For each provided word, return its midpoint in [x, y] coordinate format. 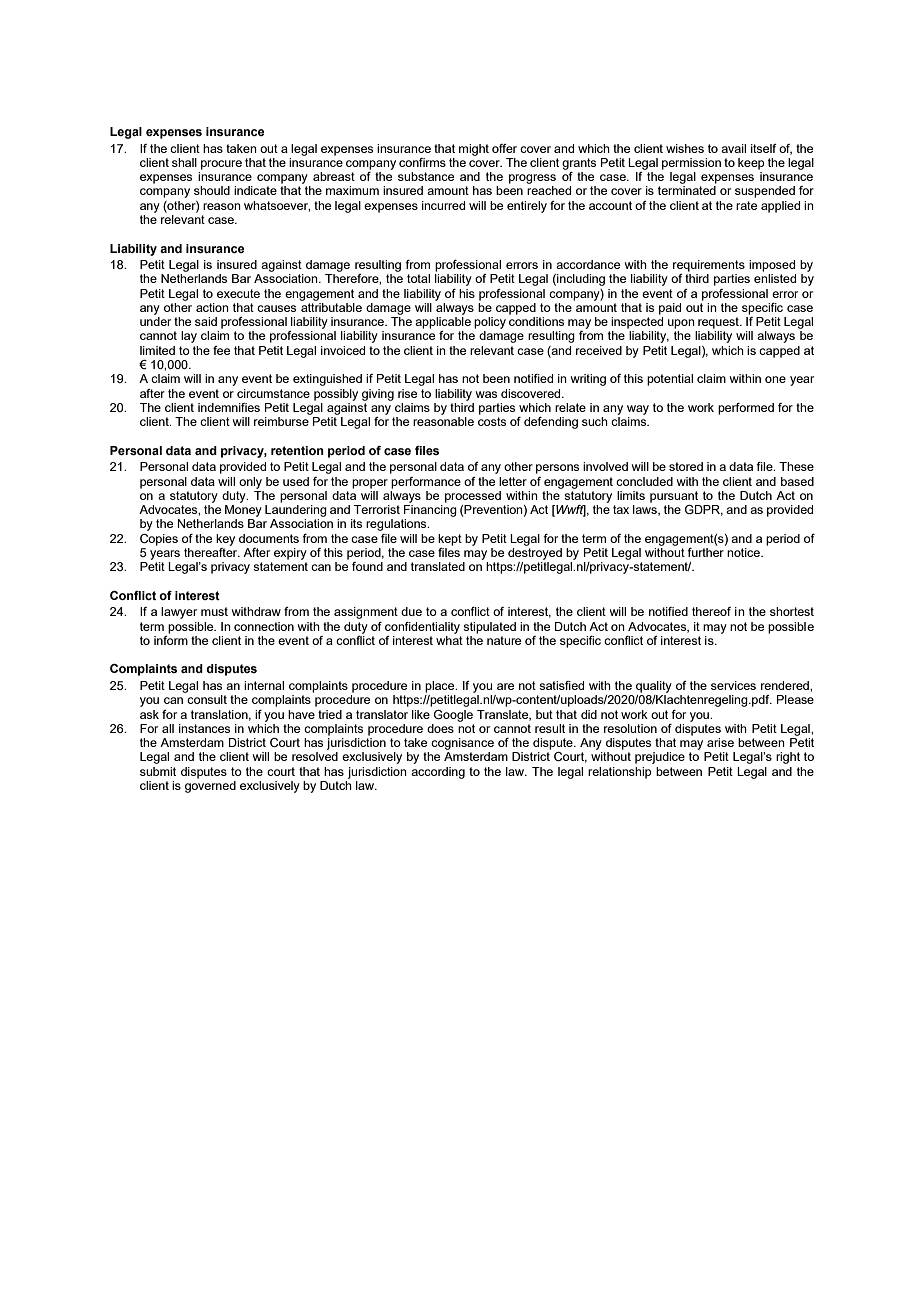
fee [221, 350]
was [486, 394]
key [225, 540]
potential [670, 380]
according [438, 773]
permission [691, 164]
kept [450, 540]
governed [210, 787]
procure [221, 165]
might [474, 150]
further [706, 551]
